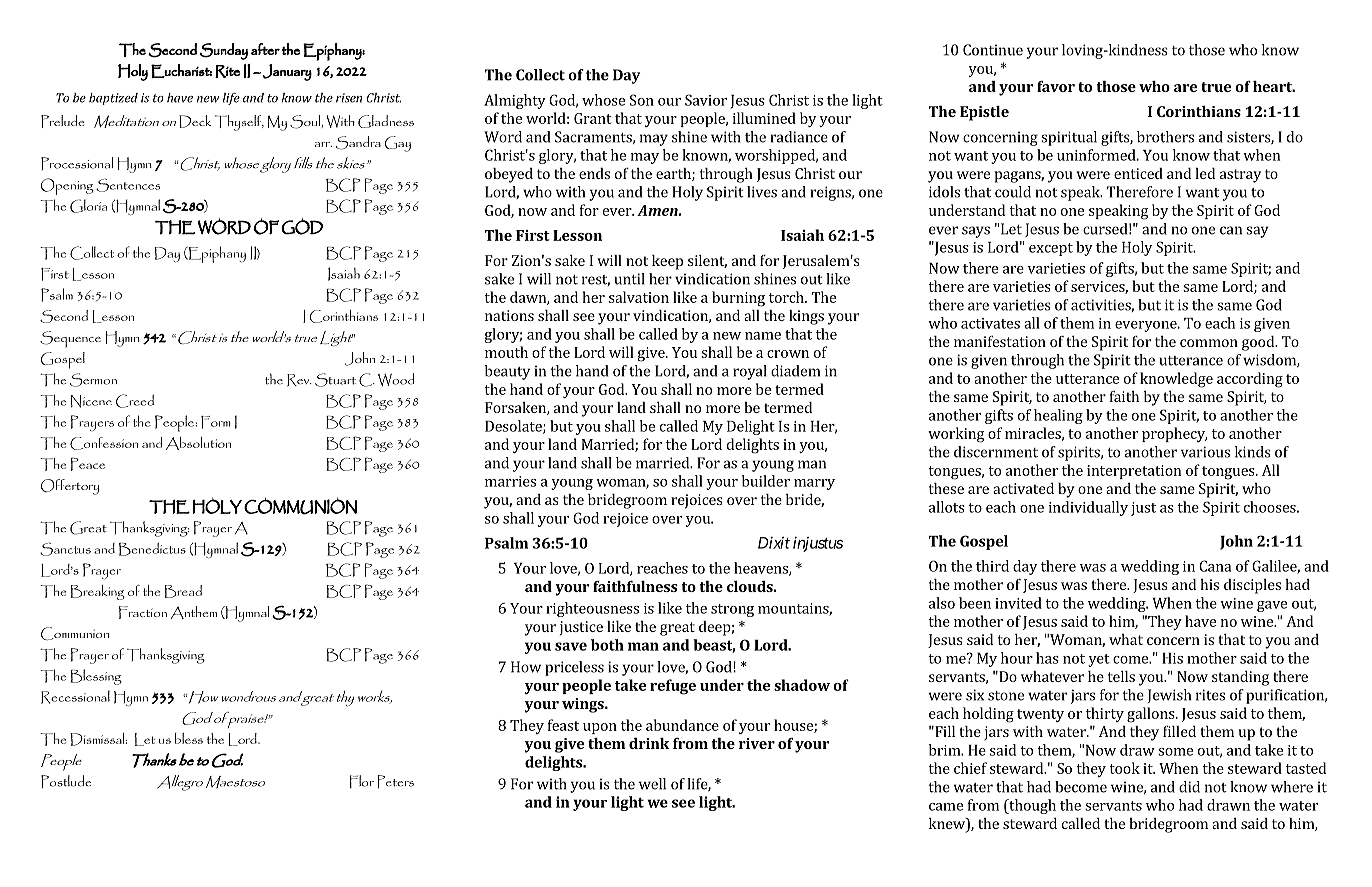  What do you see at coordinates (1056, 86) in the screenshot?
I see `favor` at bounding box center [1056, 86].
